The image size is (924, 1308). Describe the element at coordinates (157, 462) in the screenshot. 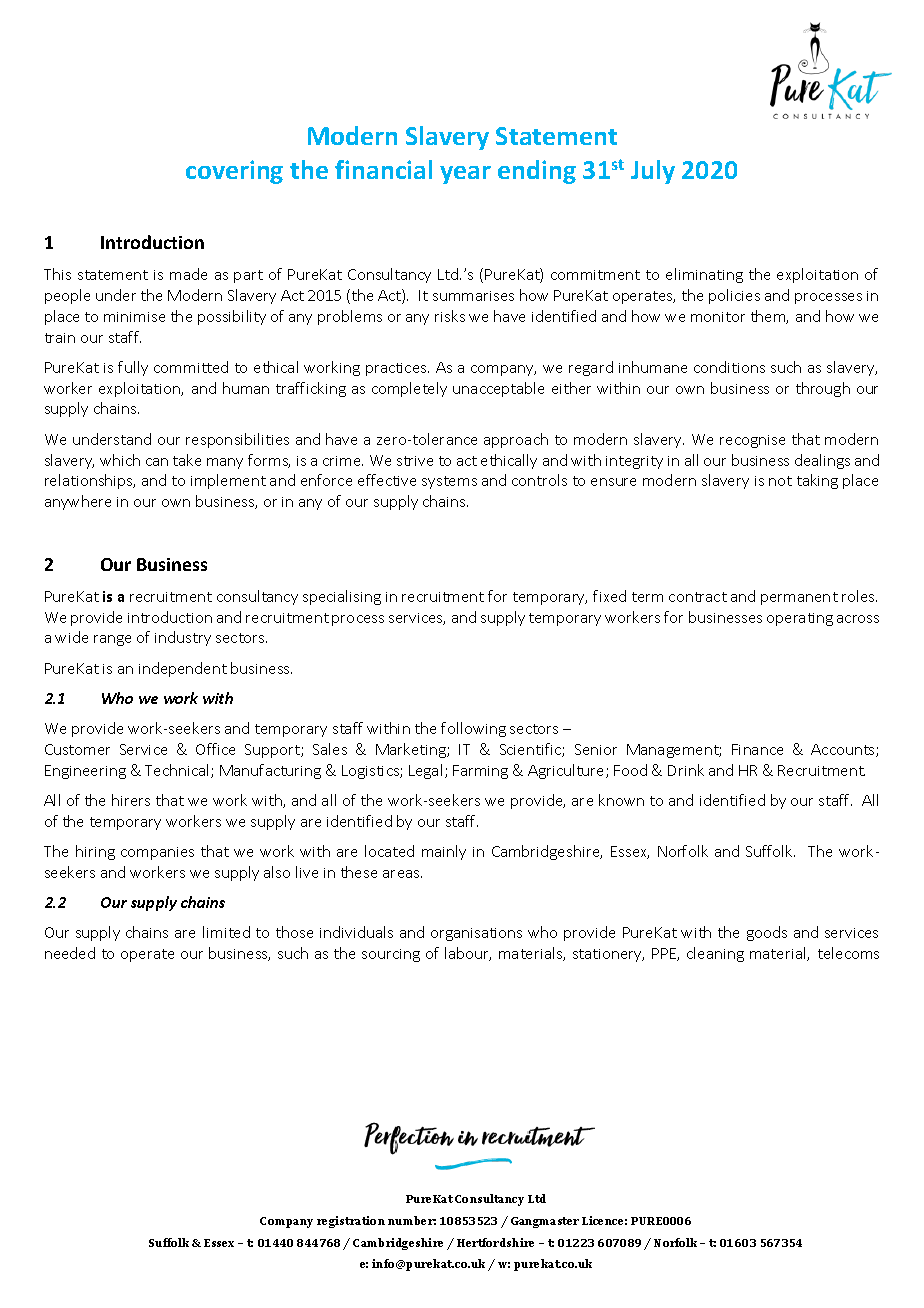

I see `can` at that location.
